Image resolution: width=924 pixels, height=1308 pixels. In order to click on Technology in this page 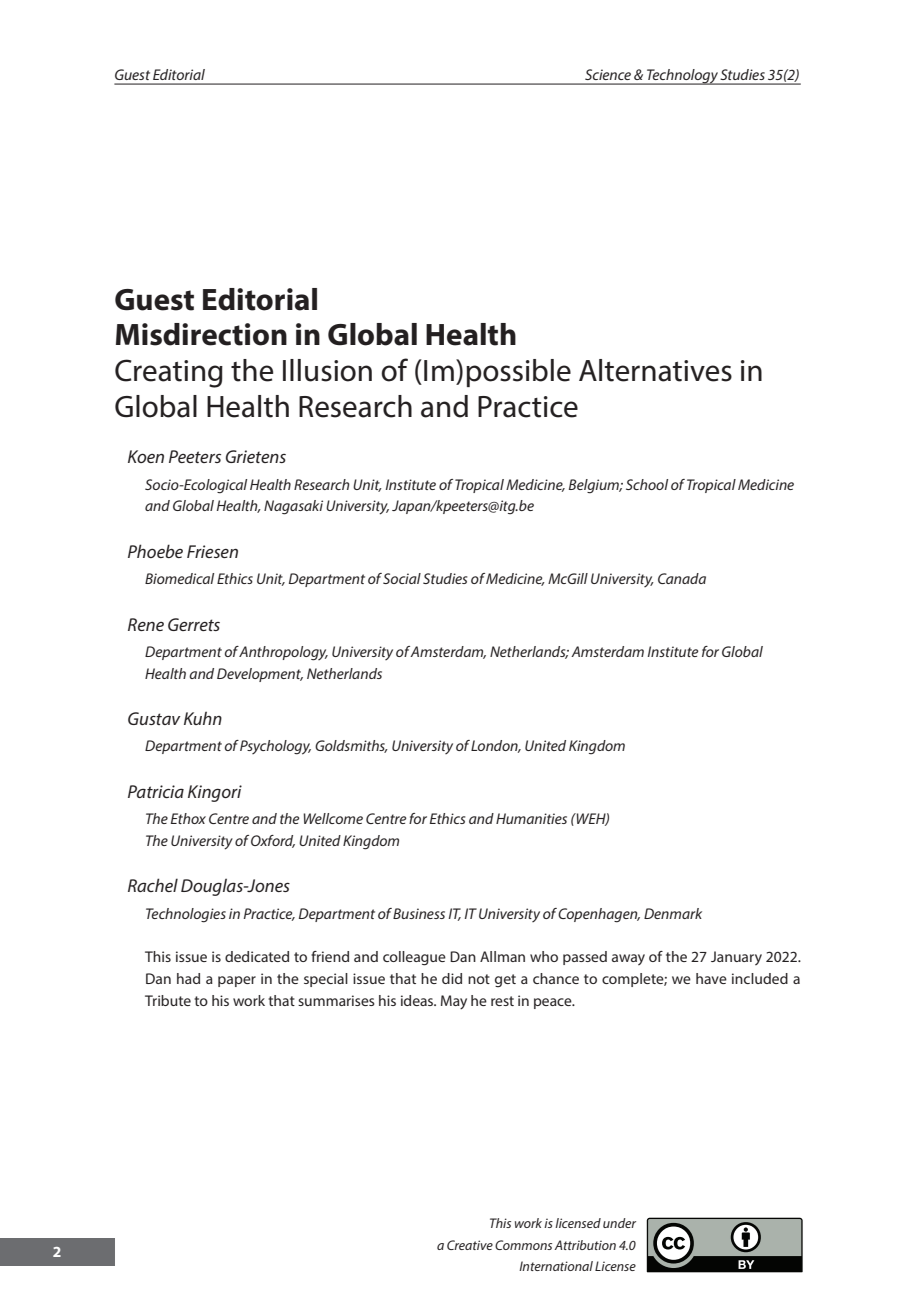, I will do `click(682, 77)`.
